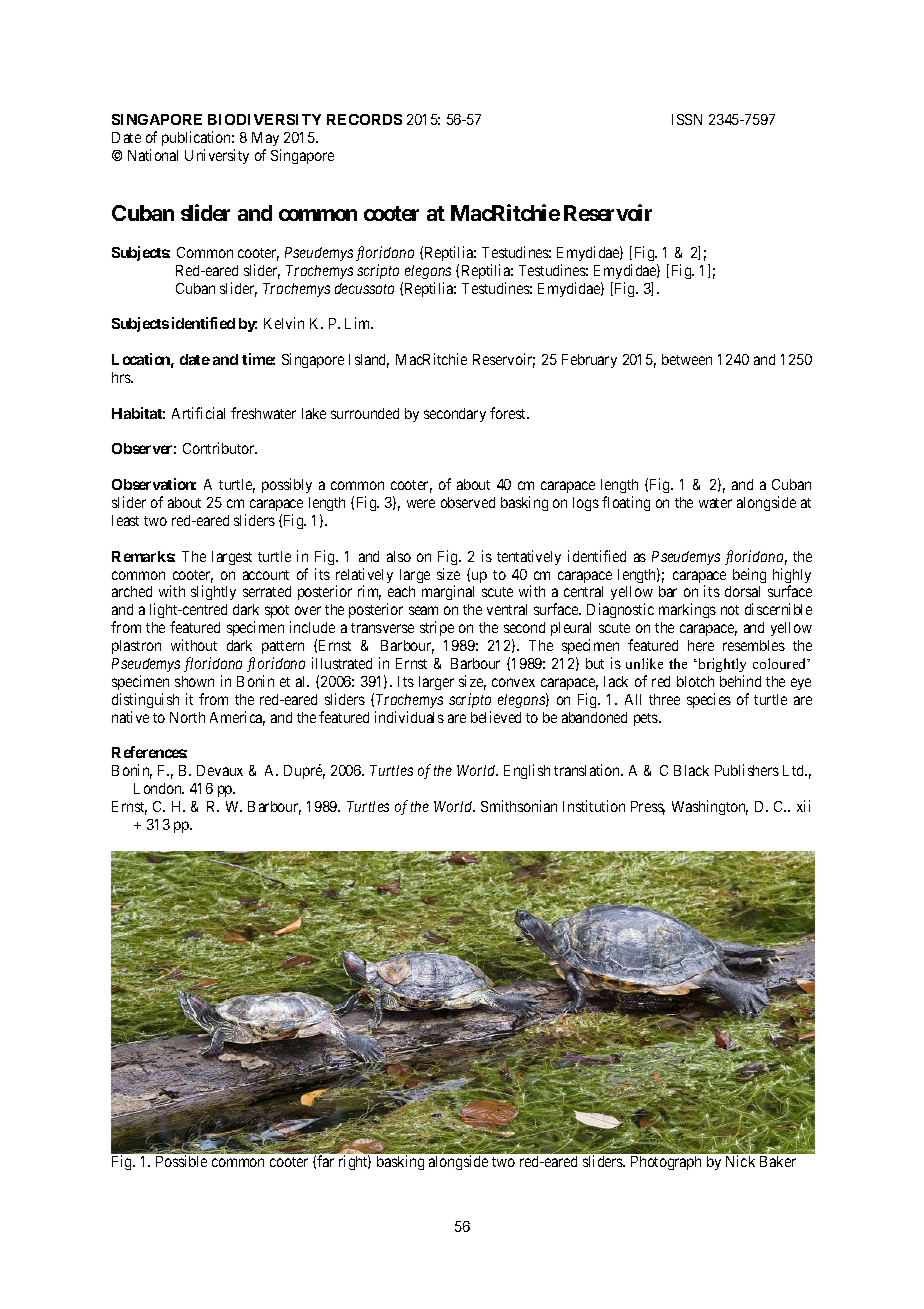 The width and height of the page is (924, 1309). Describe the element at coordinates (220, 448) in the page. I see `Contributor` at that location.
